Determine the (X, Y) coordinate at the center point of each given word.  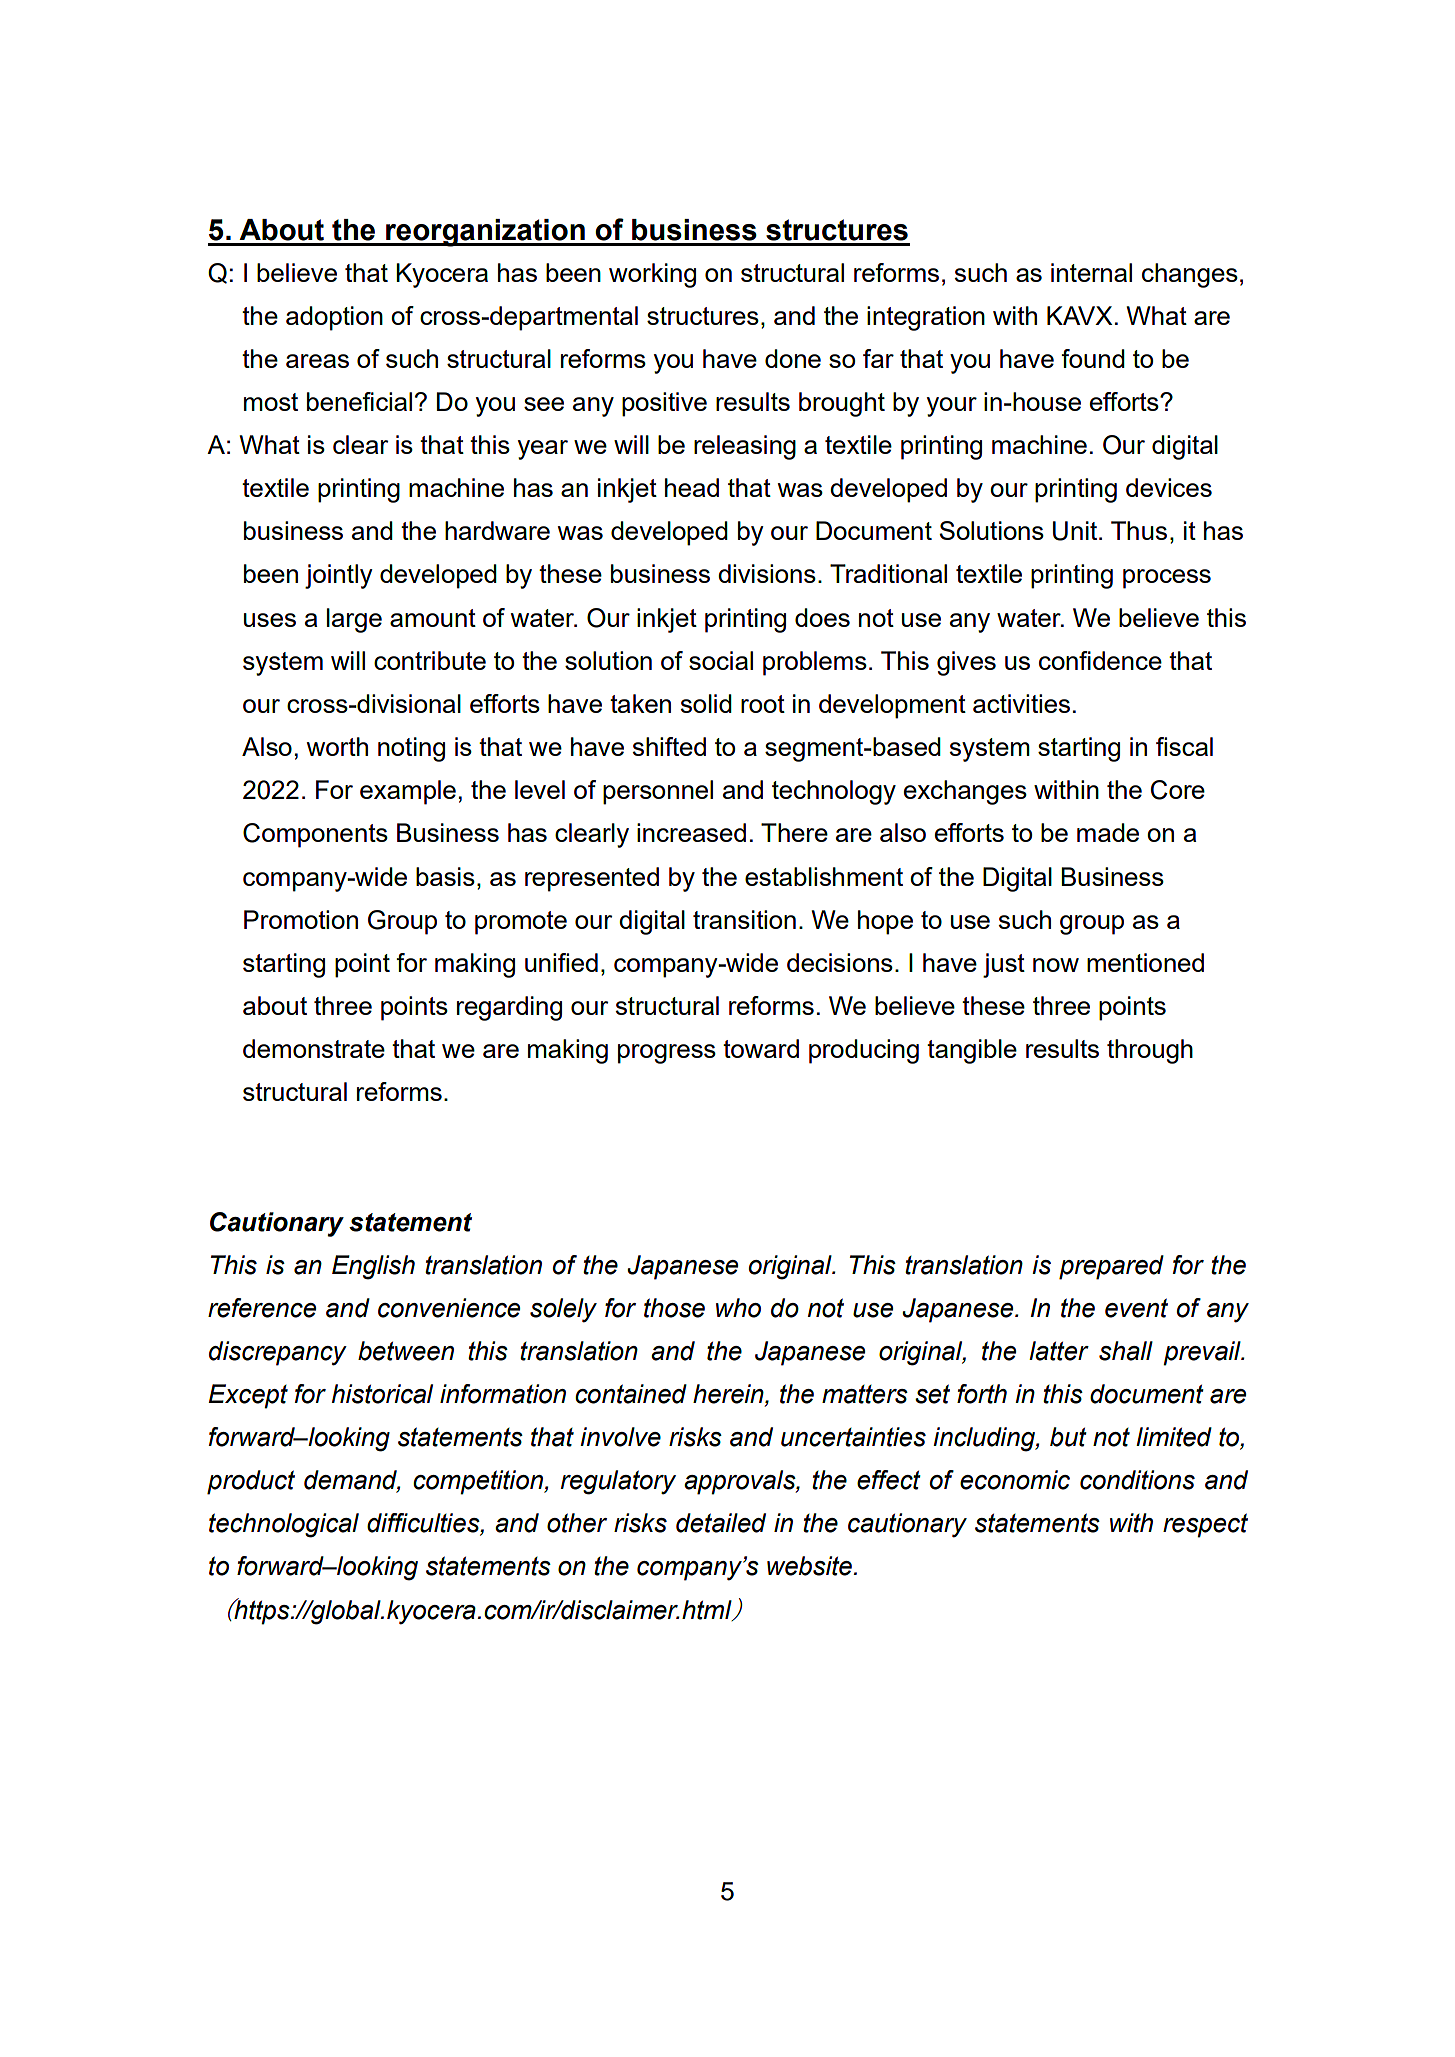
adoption (334, 318)
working (652, 275)
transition (744, 919)
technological (284, 1525)
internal (1091, 272)
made (1108, 832)
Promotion (301, 919)
